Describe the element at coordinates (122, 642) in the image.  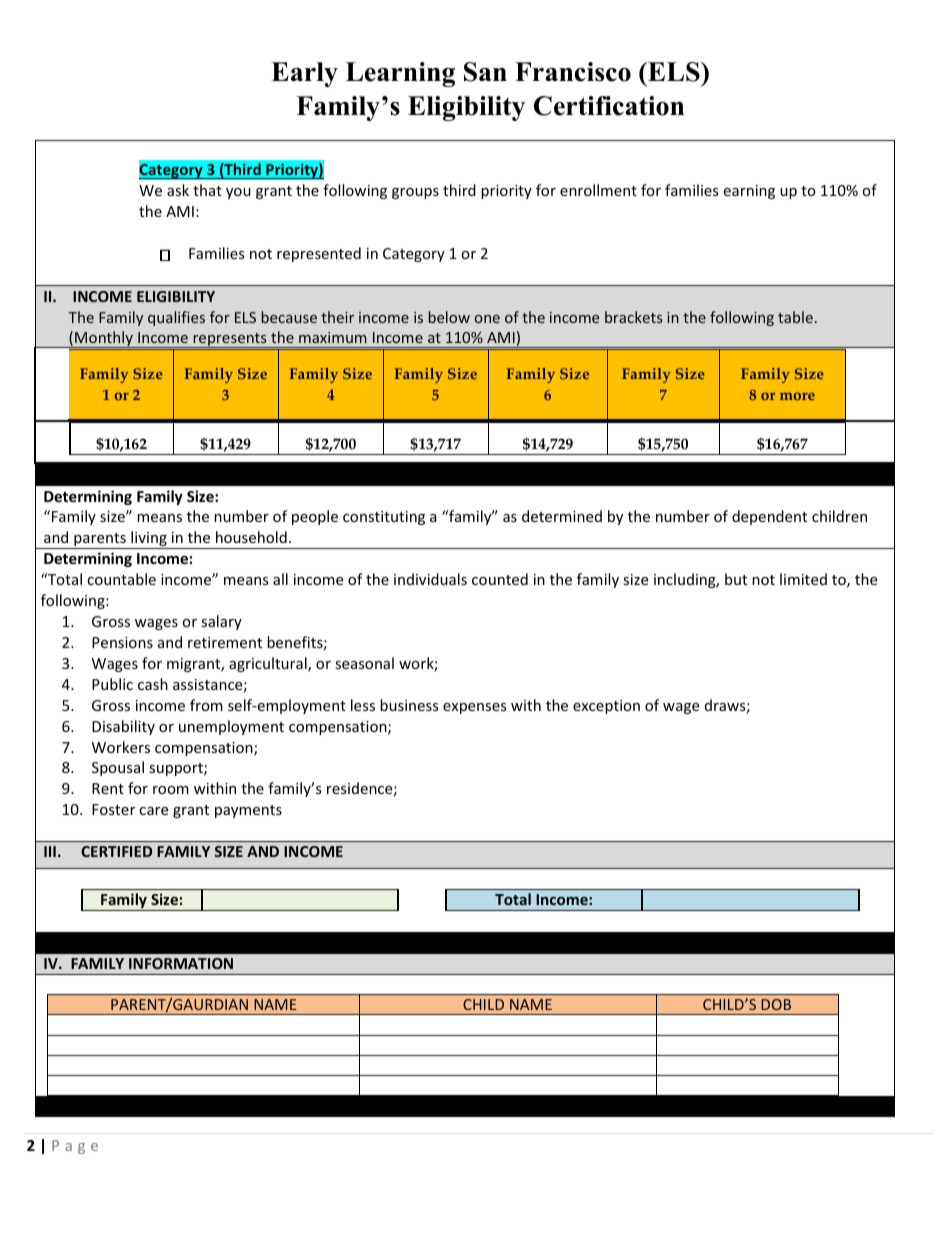
I see `Pensions` at that location.
